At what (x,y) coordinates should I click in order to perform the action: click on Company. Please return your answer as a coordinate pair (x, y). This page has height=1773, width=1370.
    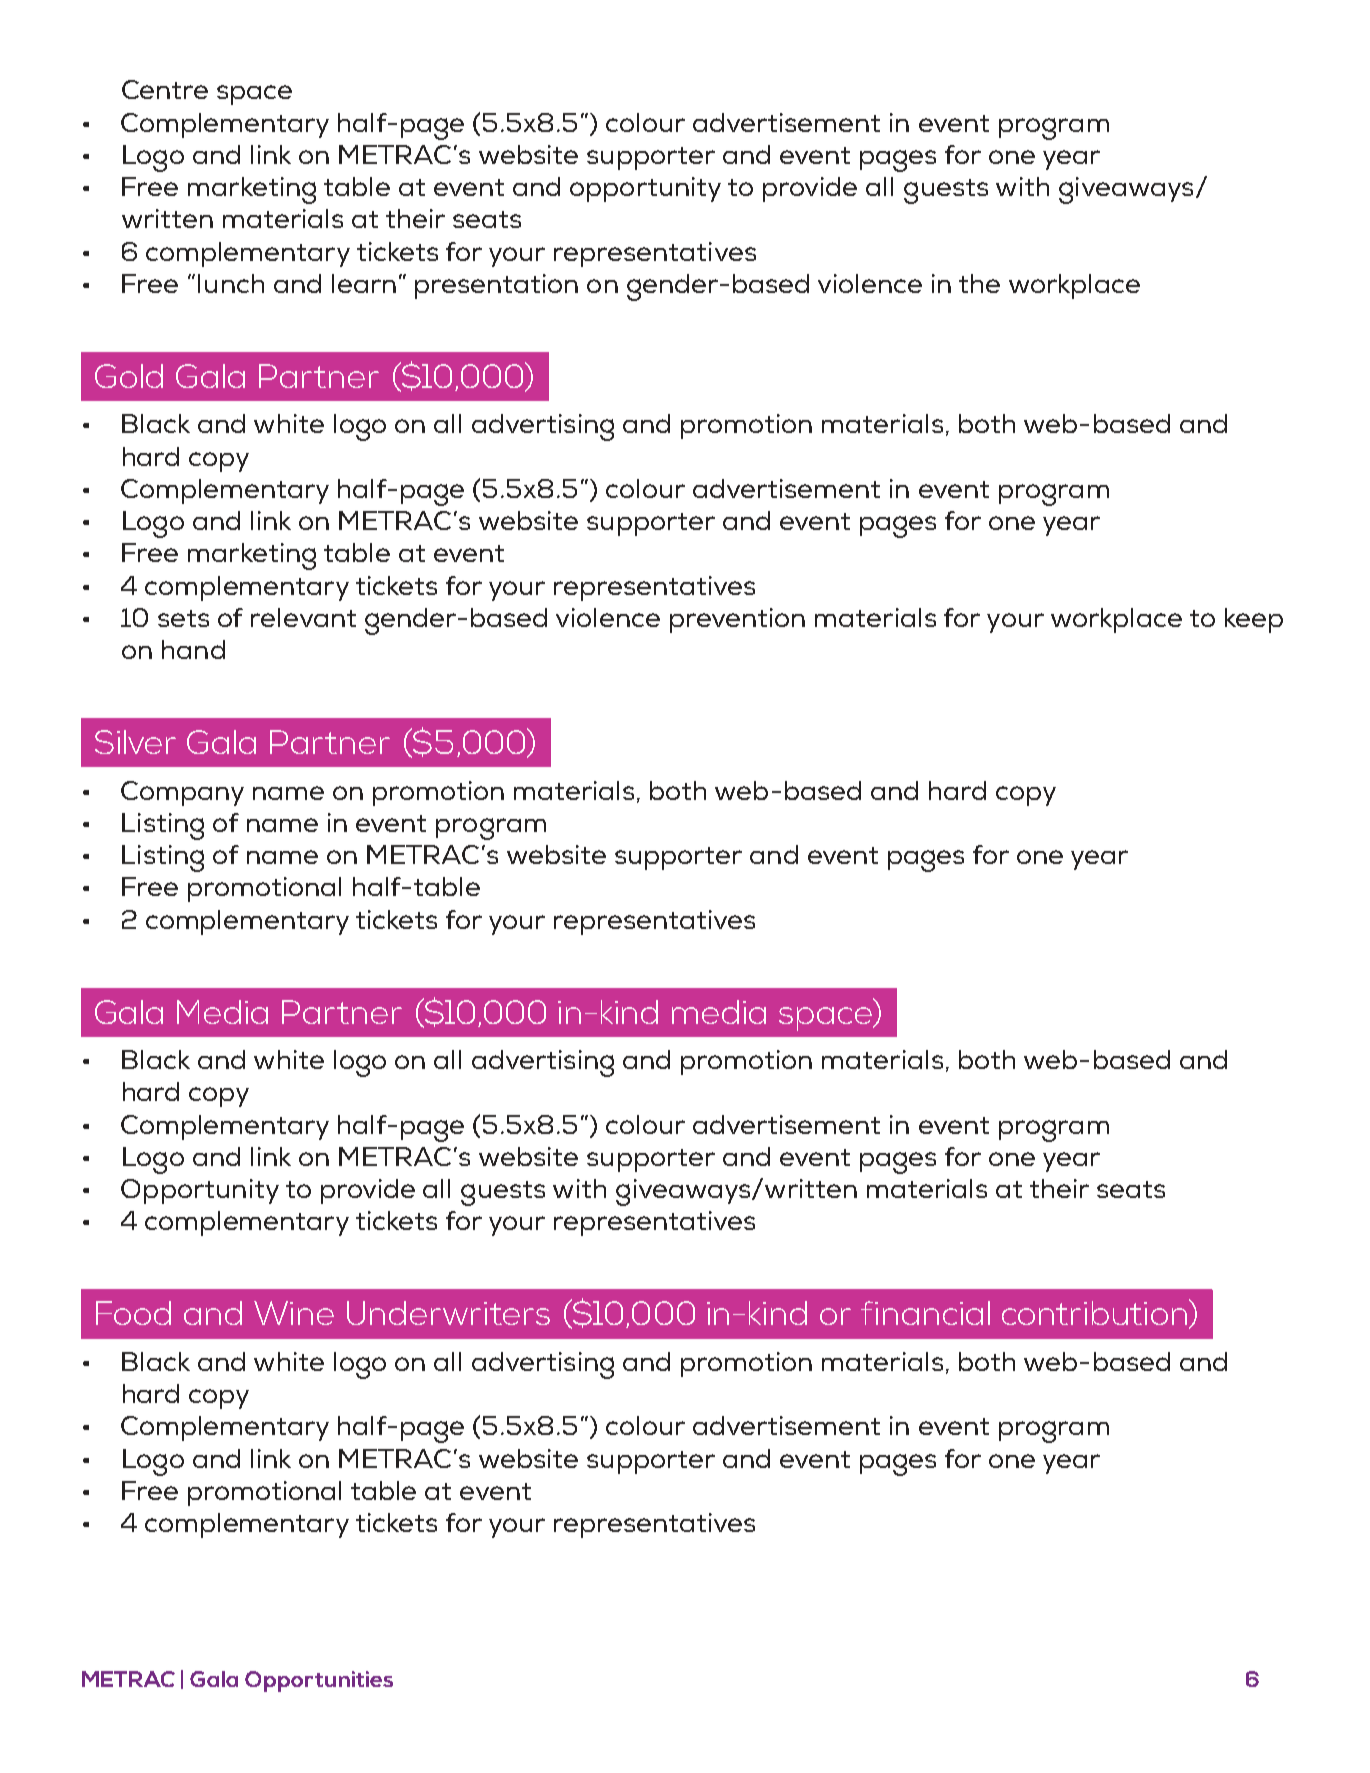
    Looking at the image, I should click on (182, 793).
